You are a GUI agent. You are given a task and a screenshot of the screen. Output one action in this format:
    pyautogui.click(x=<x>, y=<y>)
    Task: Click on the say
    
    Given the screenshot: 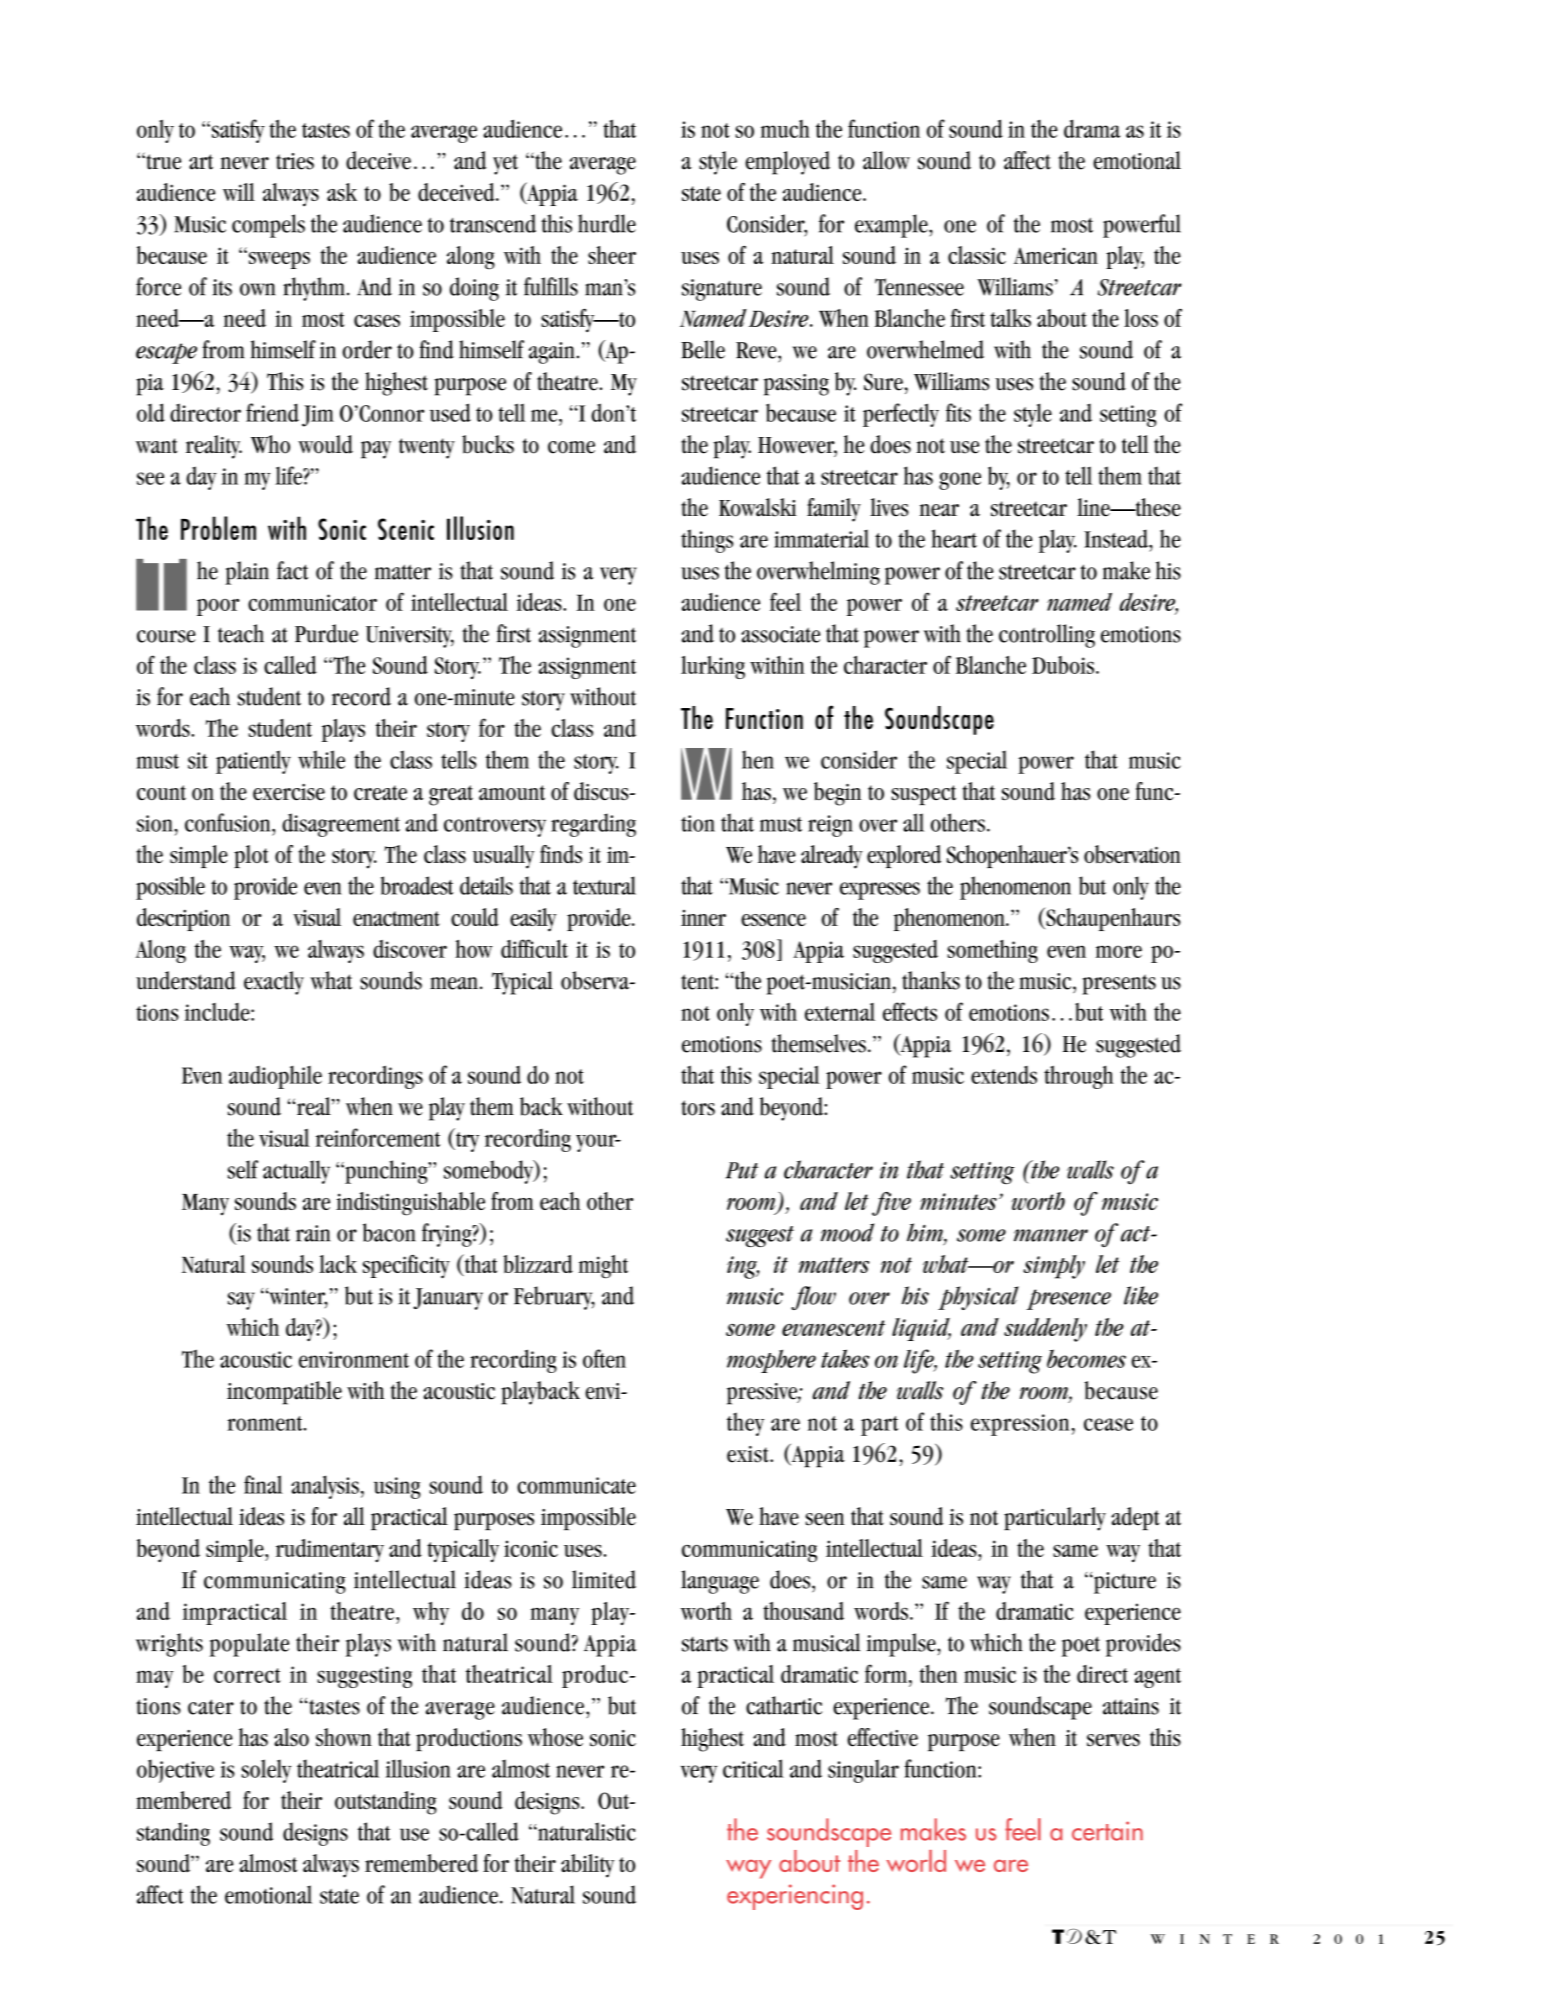 What is the action you would take?
    pyautogui.click(x=241, y=1301)
